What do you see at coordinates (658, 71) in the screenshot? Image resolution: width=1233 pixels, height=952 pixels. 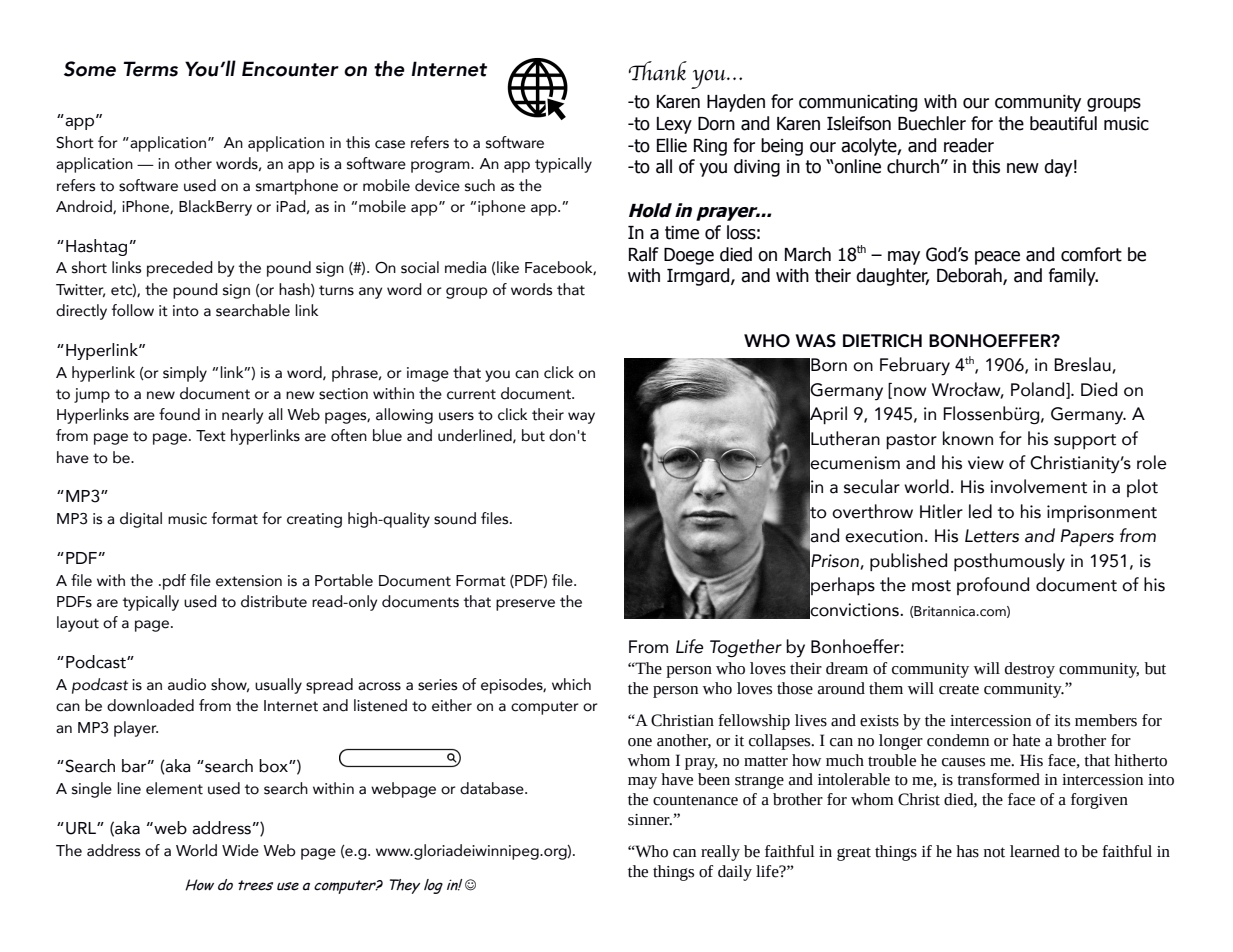 I see `Thank` at bounding box center [658, 71].
